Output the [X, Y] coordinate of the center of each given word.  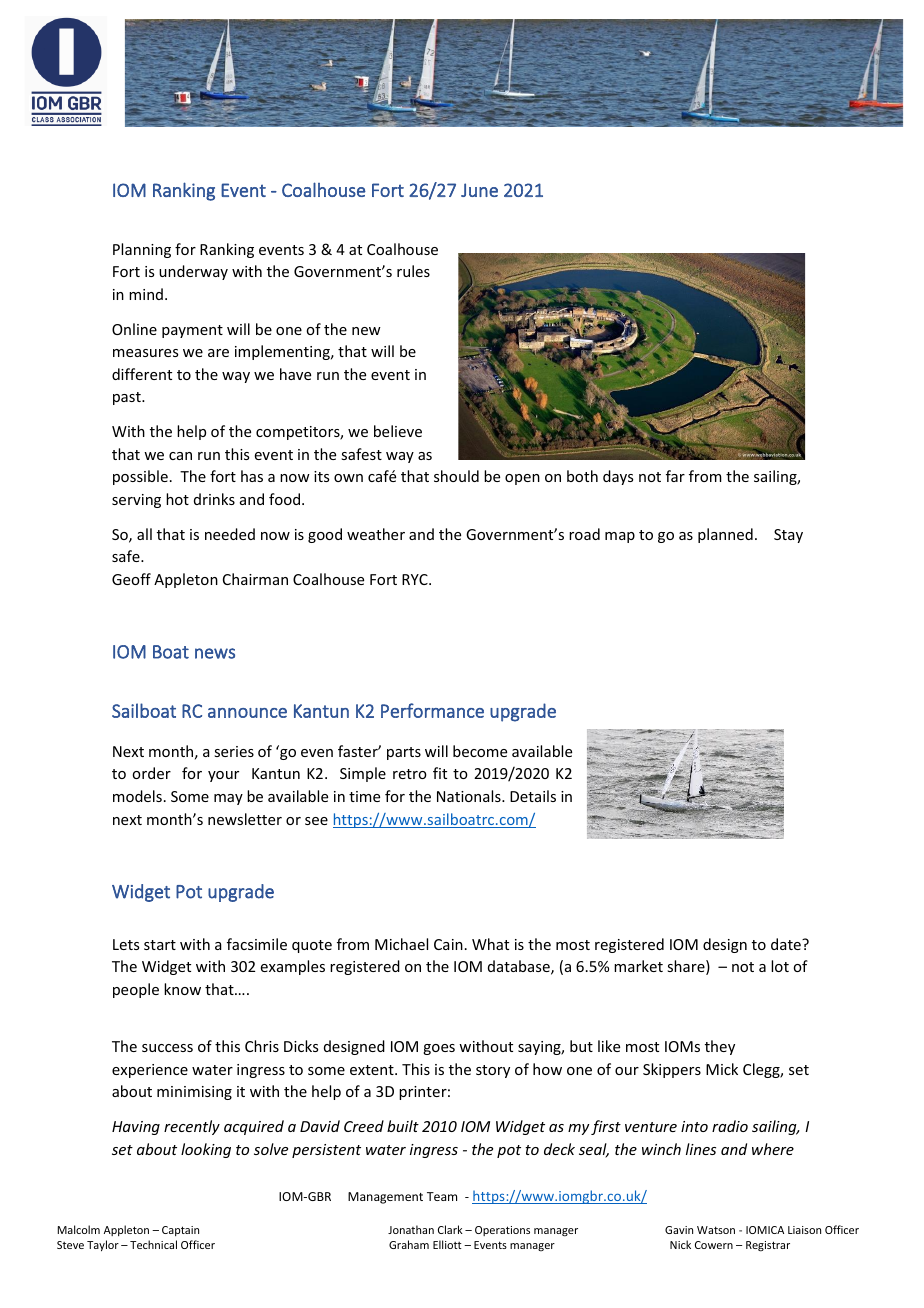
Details [533, 796]
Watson [716, 1230]
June [479, 190]
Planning [142, 250]
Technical [153, 1244]
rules [413, 271]
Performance [432, 710]
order [151, 773]
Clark [450, 1229]
